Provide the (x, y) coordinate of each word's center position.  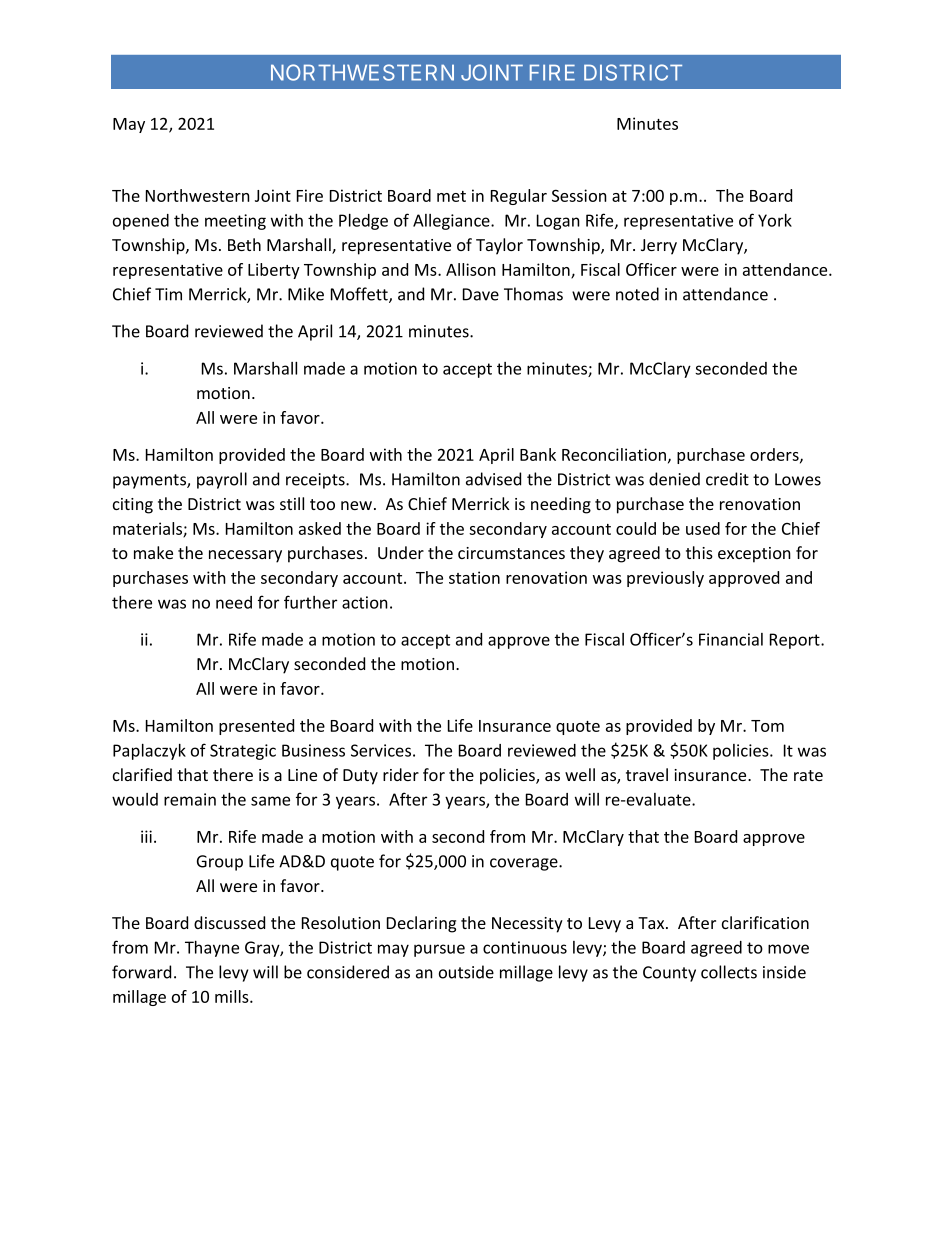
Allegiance (452, 222)
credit (727, 479)
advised (493, 479)
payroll (222, 480)
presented (256, 727)
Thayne (212, 949)
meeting (235, 222)
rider (401, 774)
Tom (767, 726)
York (775, 220)
